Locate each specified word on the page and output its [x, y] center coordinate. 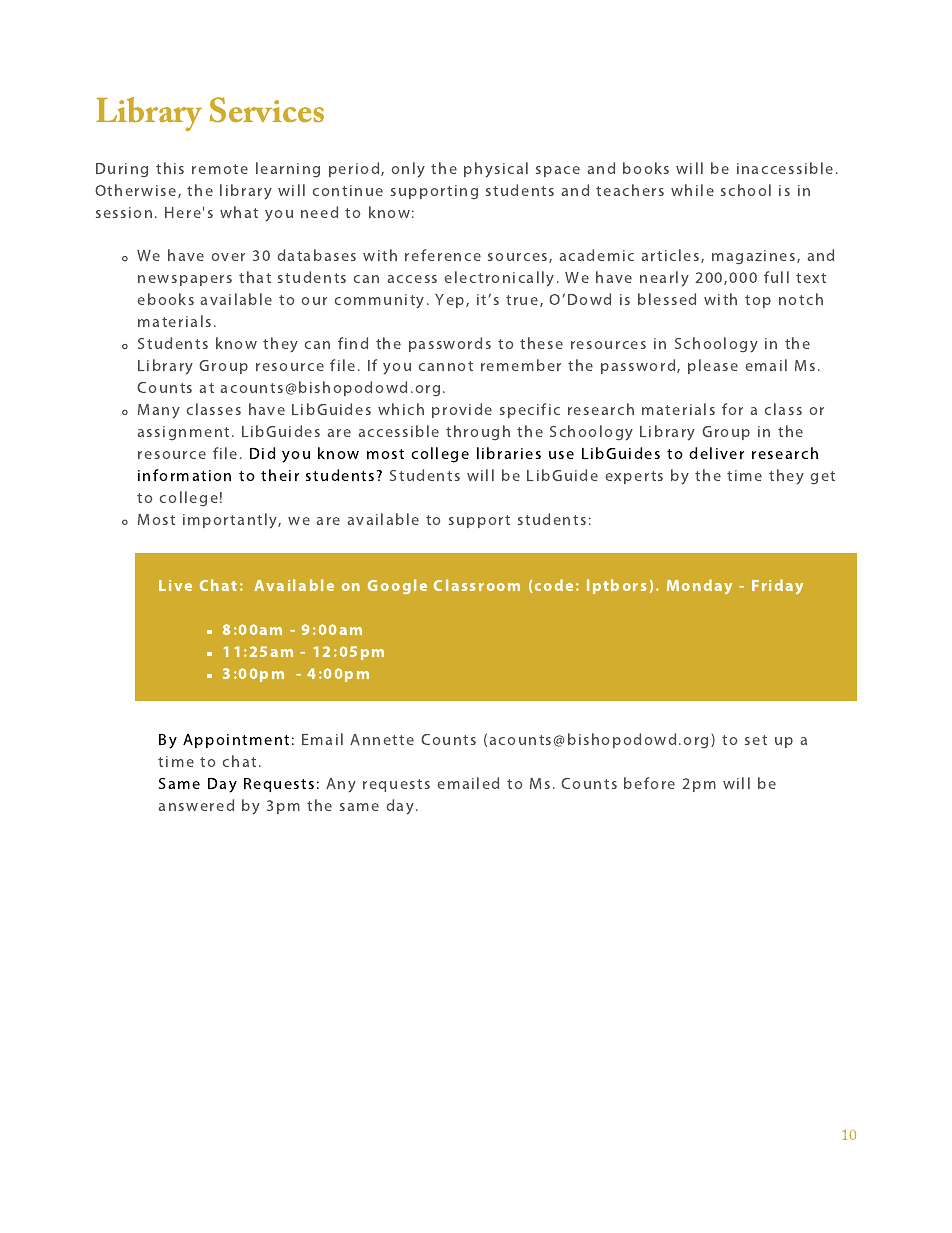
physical [496, 170]
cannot [446, 366]
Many [159, 411]
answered [196, 805]
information [184, 475]
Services [267, 110]
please [713, 366]
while [692, 190]
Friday [777, 586]
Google [397, 586]
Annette [382, 739]
